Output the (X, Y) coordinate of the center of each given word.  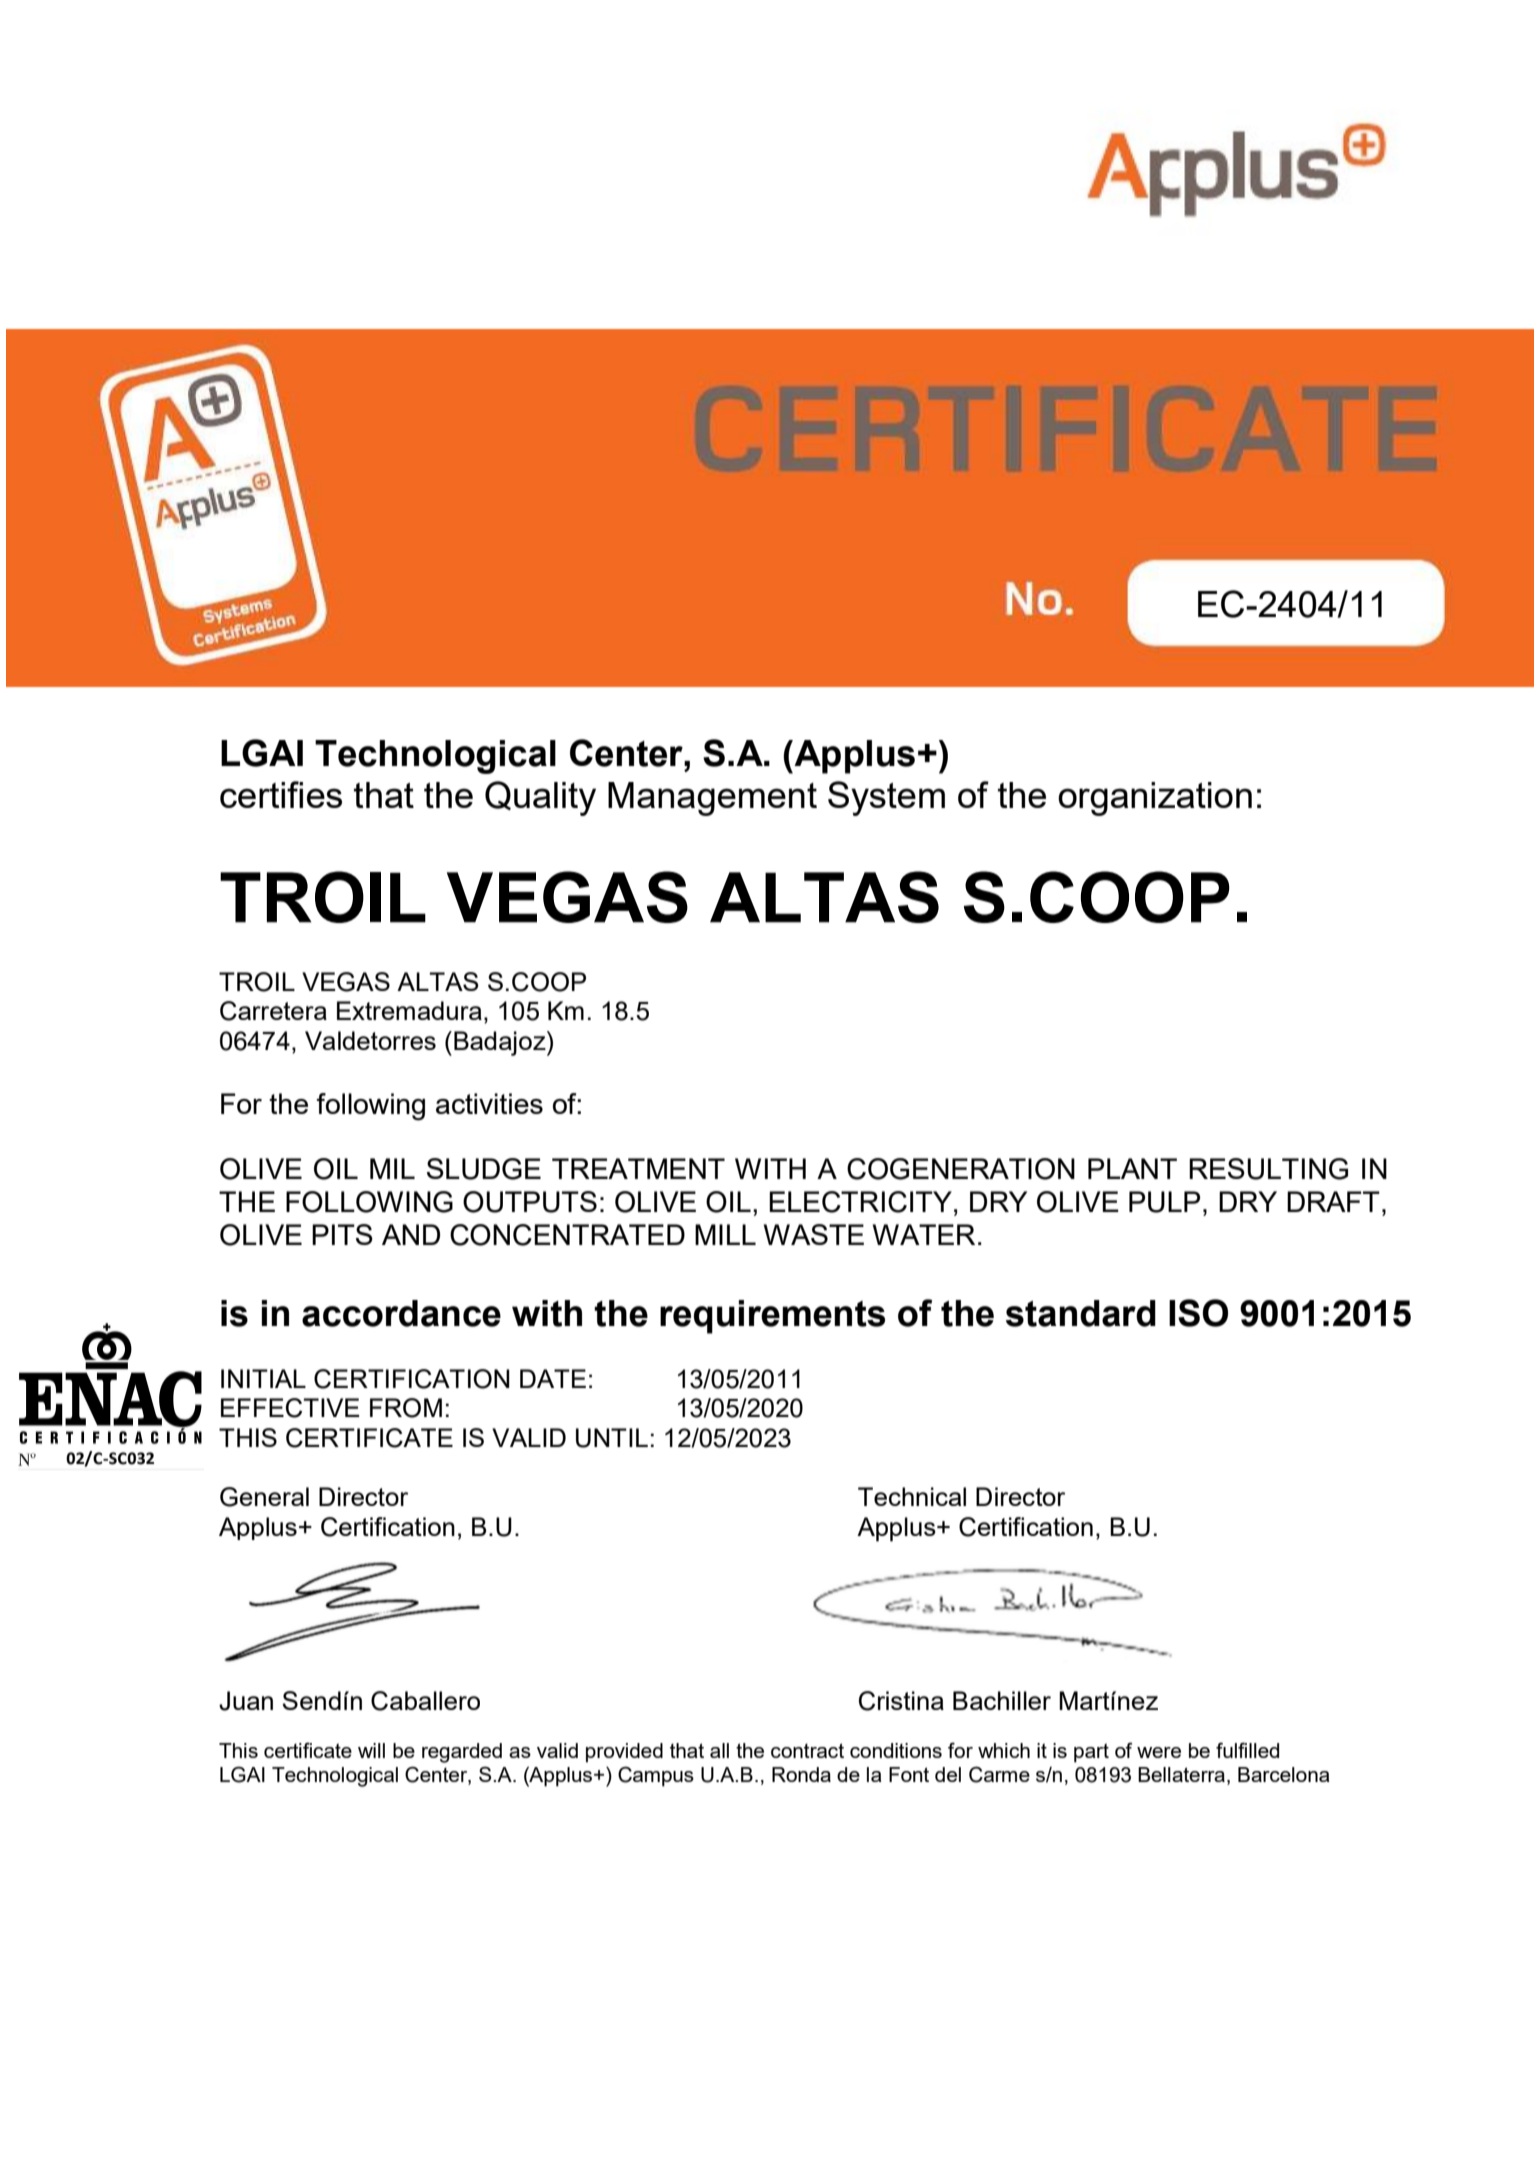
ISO (1198, 1313)
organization (1155, 799)
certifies (281, 794)
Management (712, 799)
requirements (772, 1317)
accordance (401, 1313)
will (371, 1750)
